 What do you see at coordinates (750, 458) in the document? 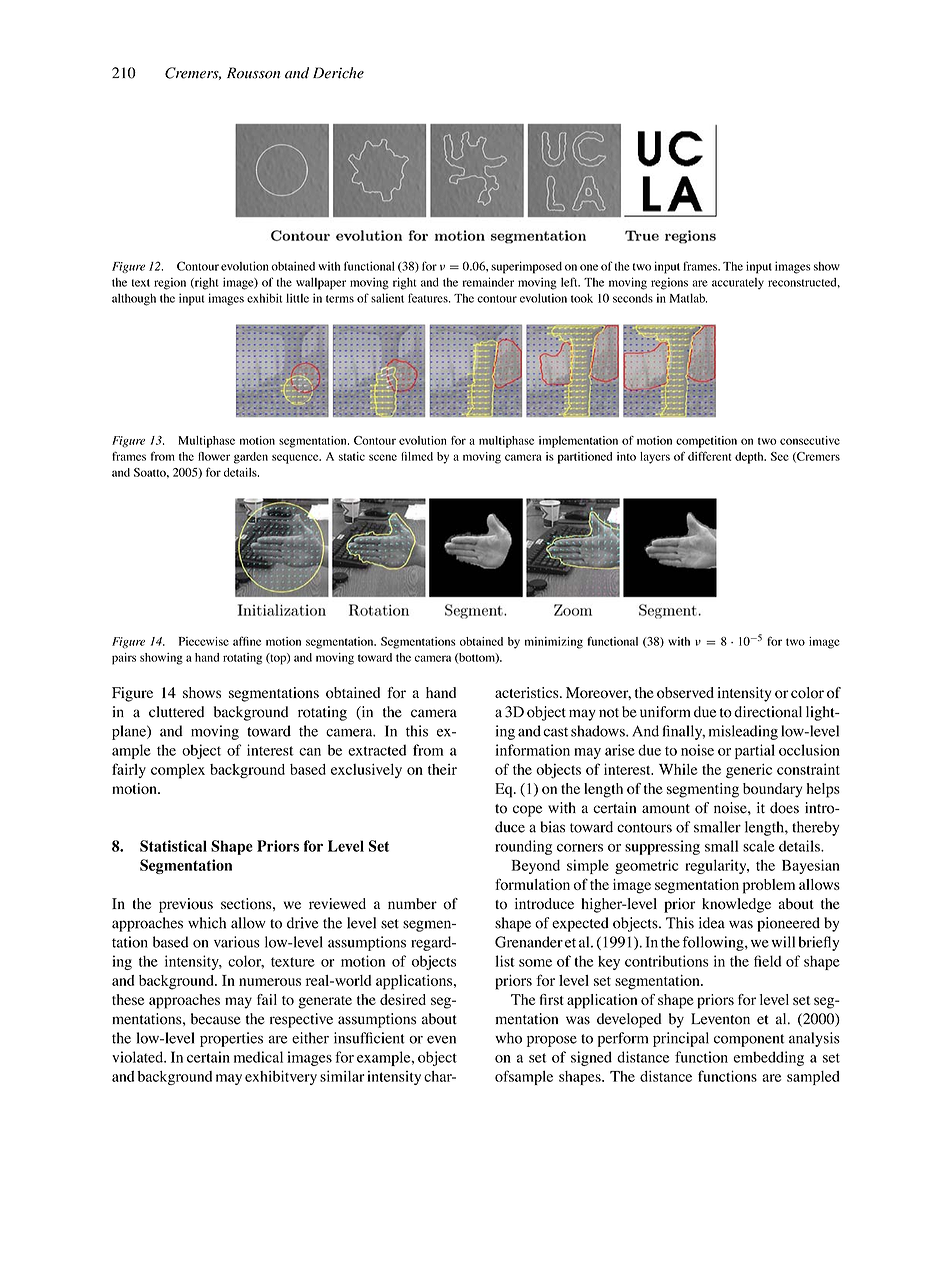
I see `depth` at bounding box center [750, 458].
